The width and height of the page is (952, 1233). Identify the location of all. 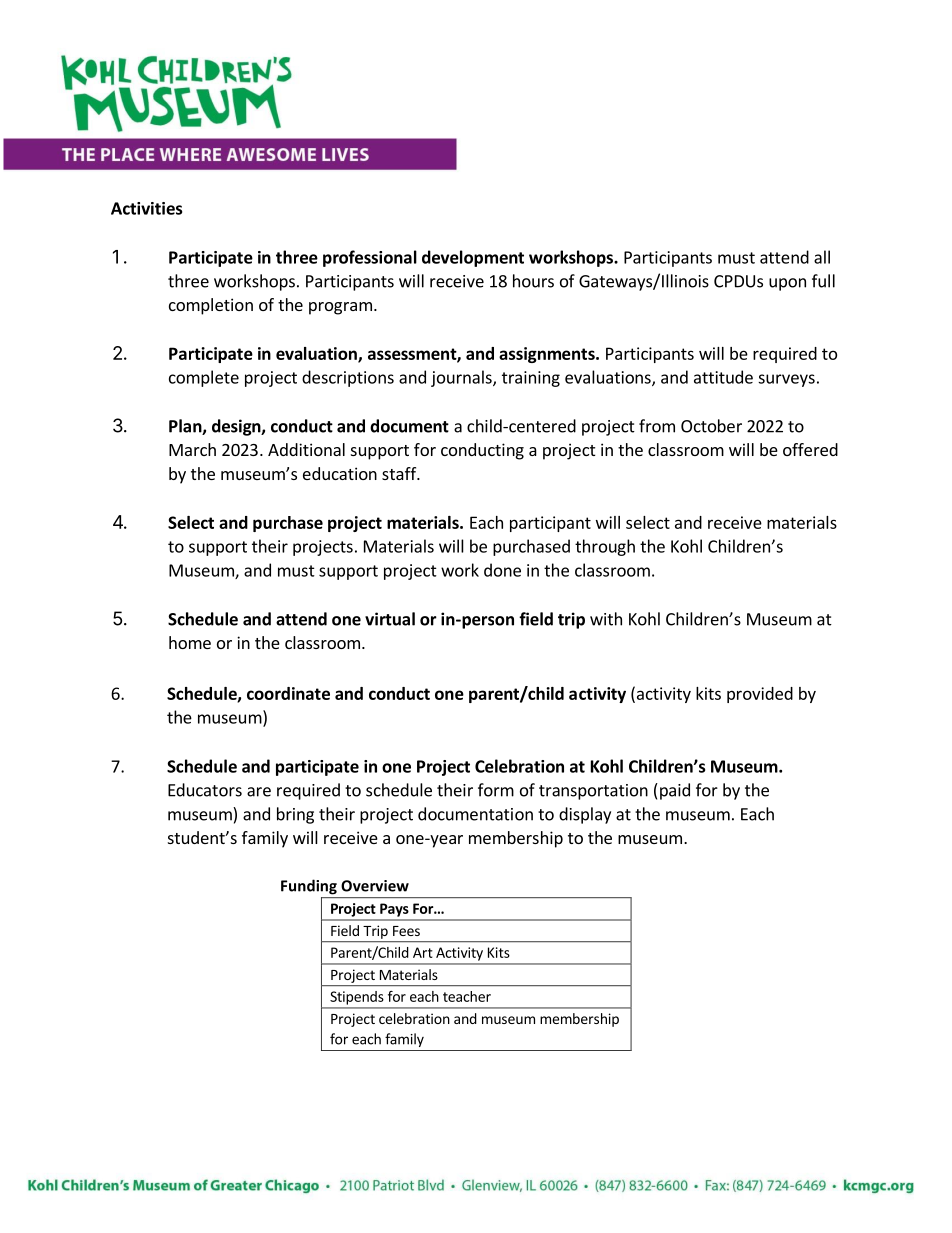
(822, 257).
